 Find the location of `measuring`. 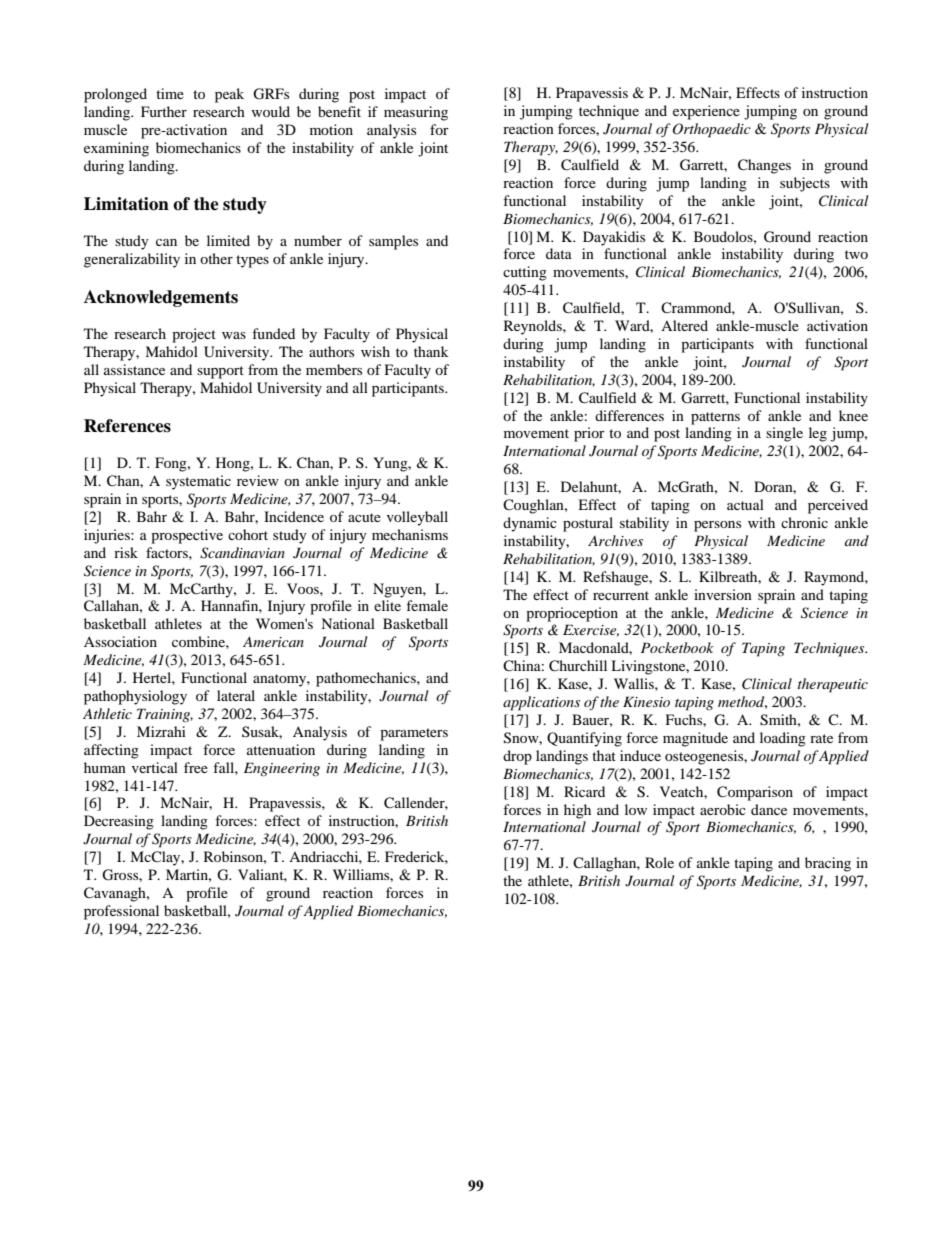

measuring is located at coordinates (416, 113).
